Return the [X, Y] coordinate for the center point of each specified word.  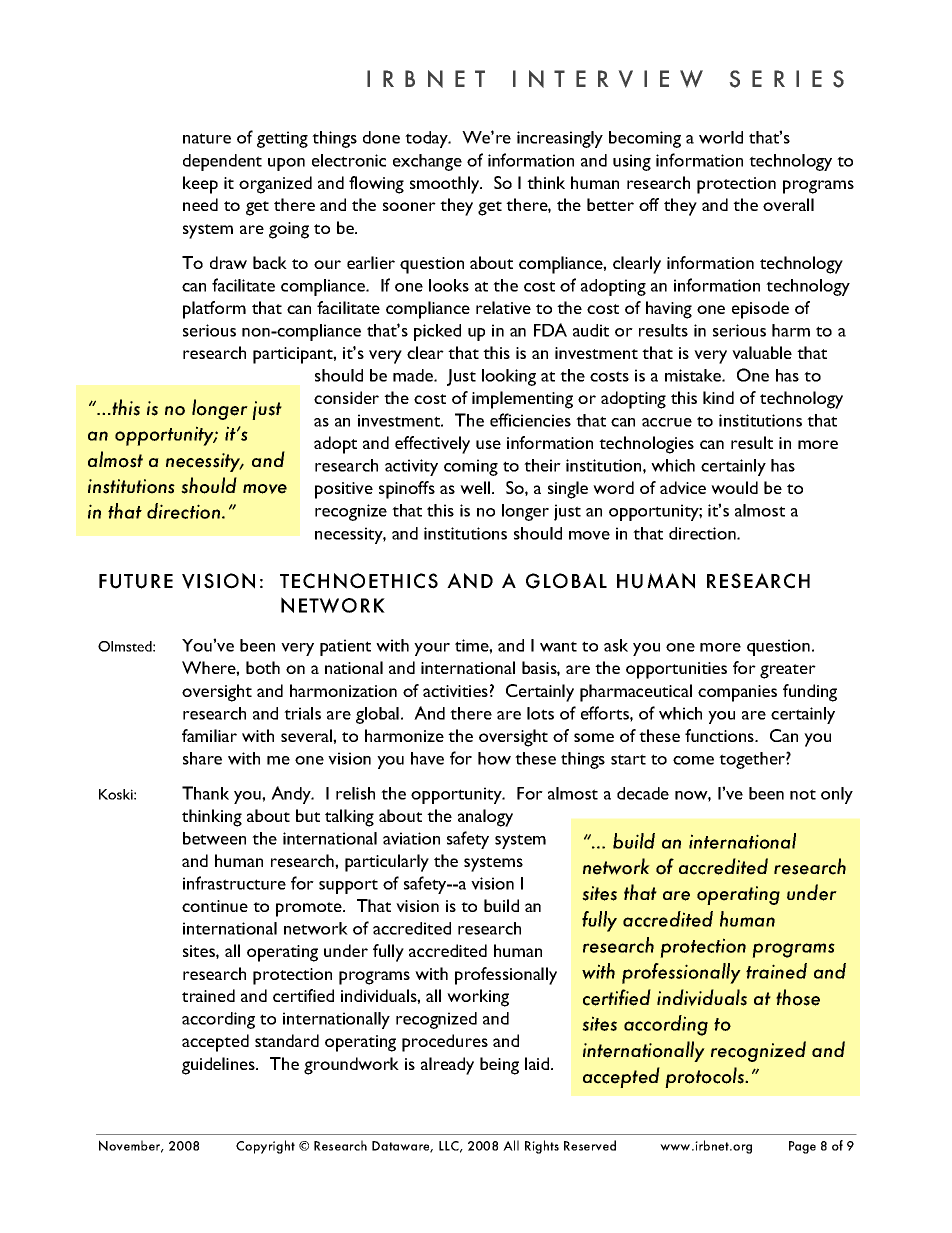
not [803, 794]
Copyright [265, 1147]
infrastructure [234, 883]
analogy [485, 818]
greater [788, 671]
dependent [222, 162]
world [721, 137]
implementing [522, 400]
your [432, 649]
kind [718, 397]
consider [346, 397]
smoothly [446, 185]
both [263, 667]
